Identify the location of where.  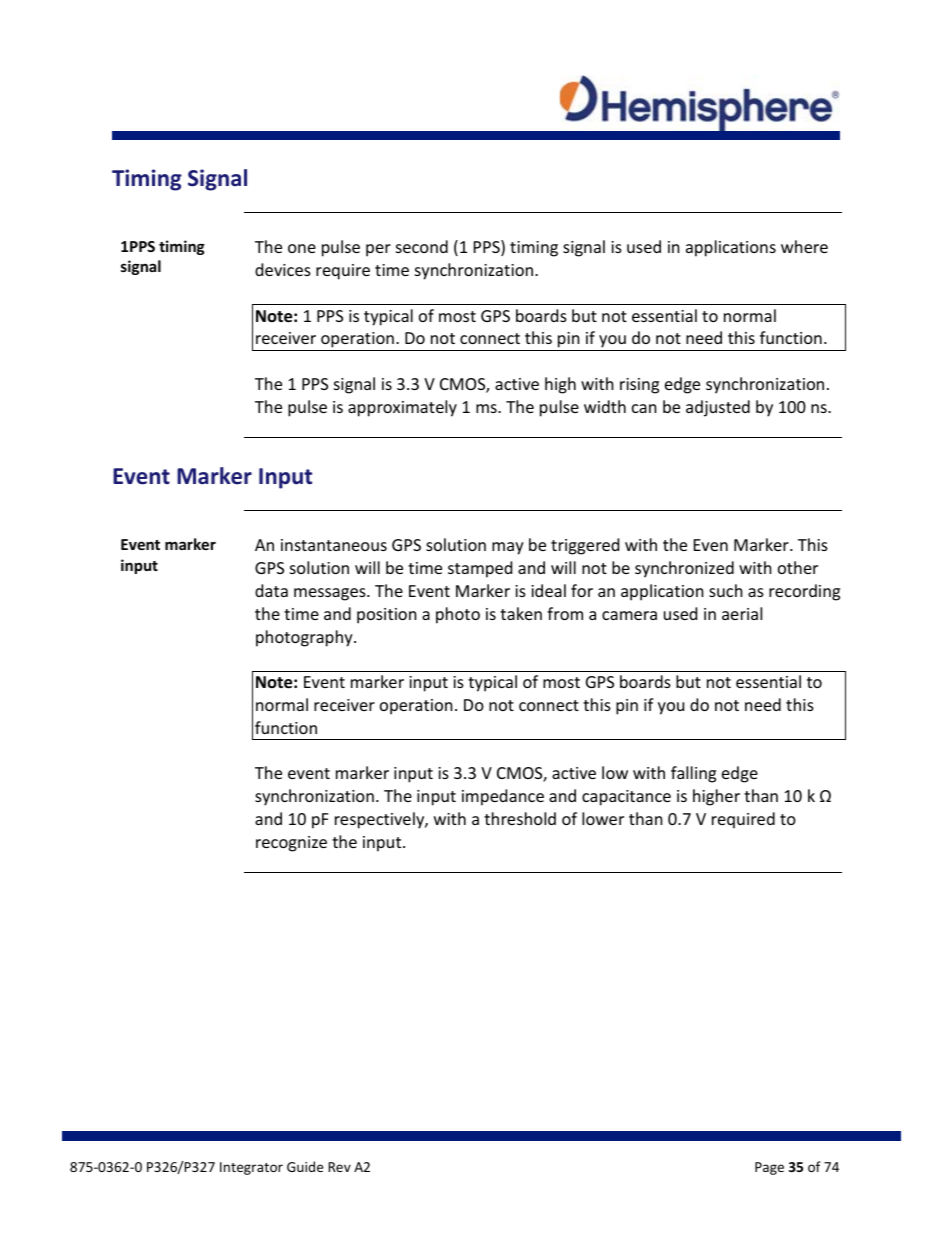
(804, 246).
